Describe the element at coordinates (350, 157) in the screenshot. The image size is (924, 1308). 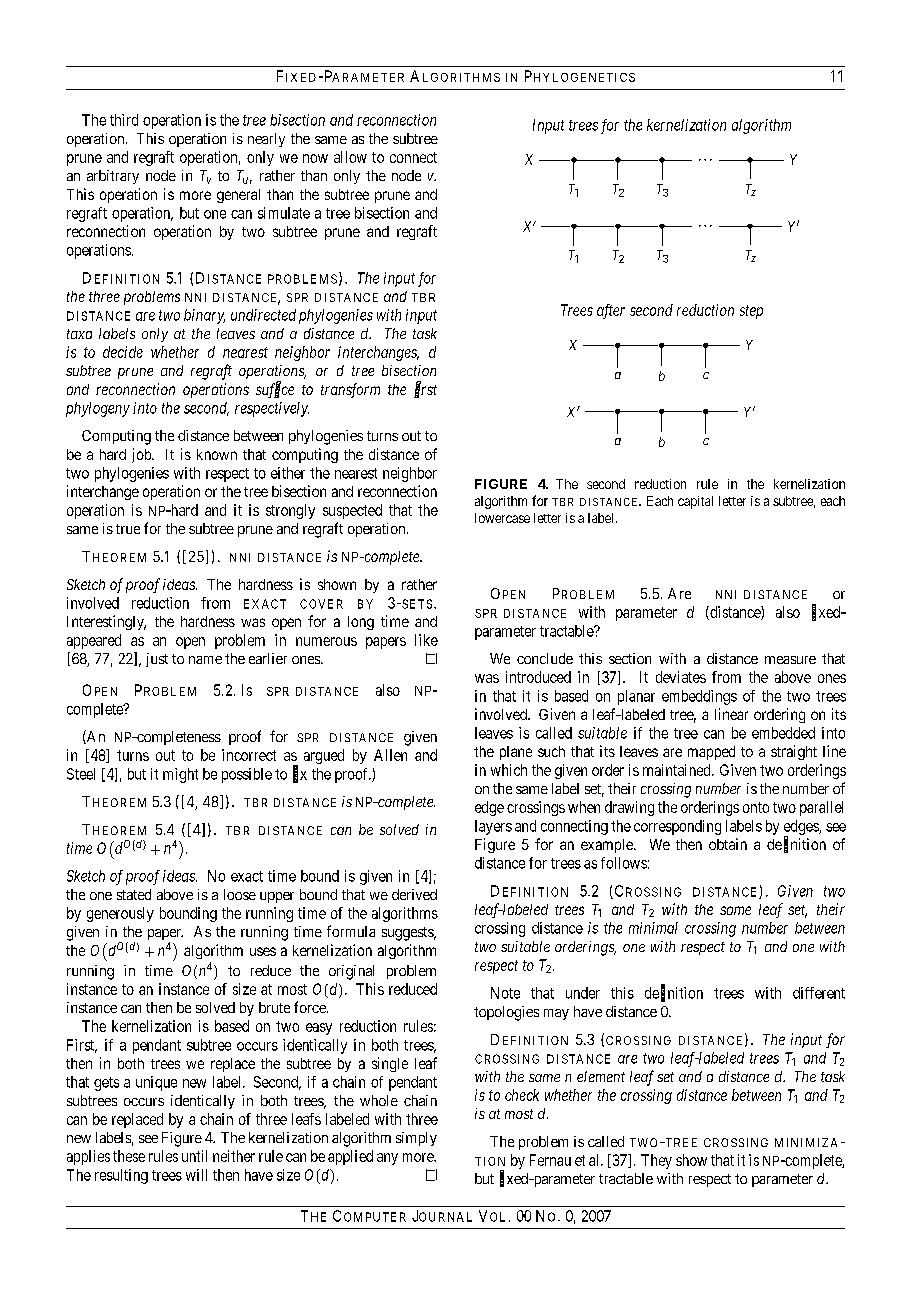
I see `allow` at that location.
